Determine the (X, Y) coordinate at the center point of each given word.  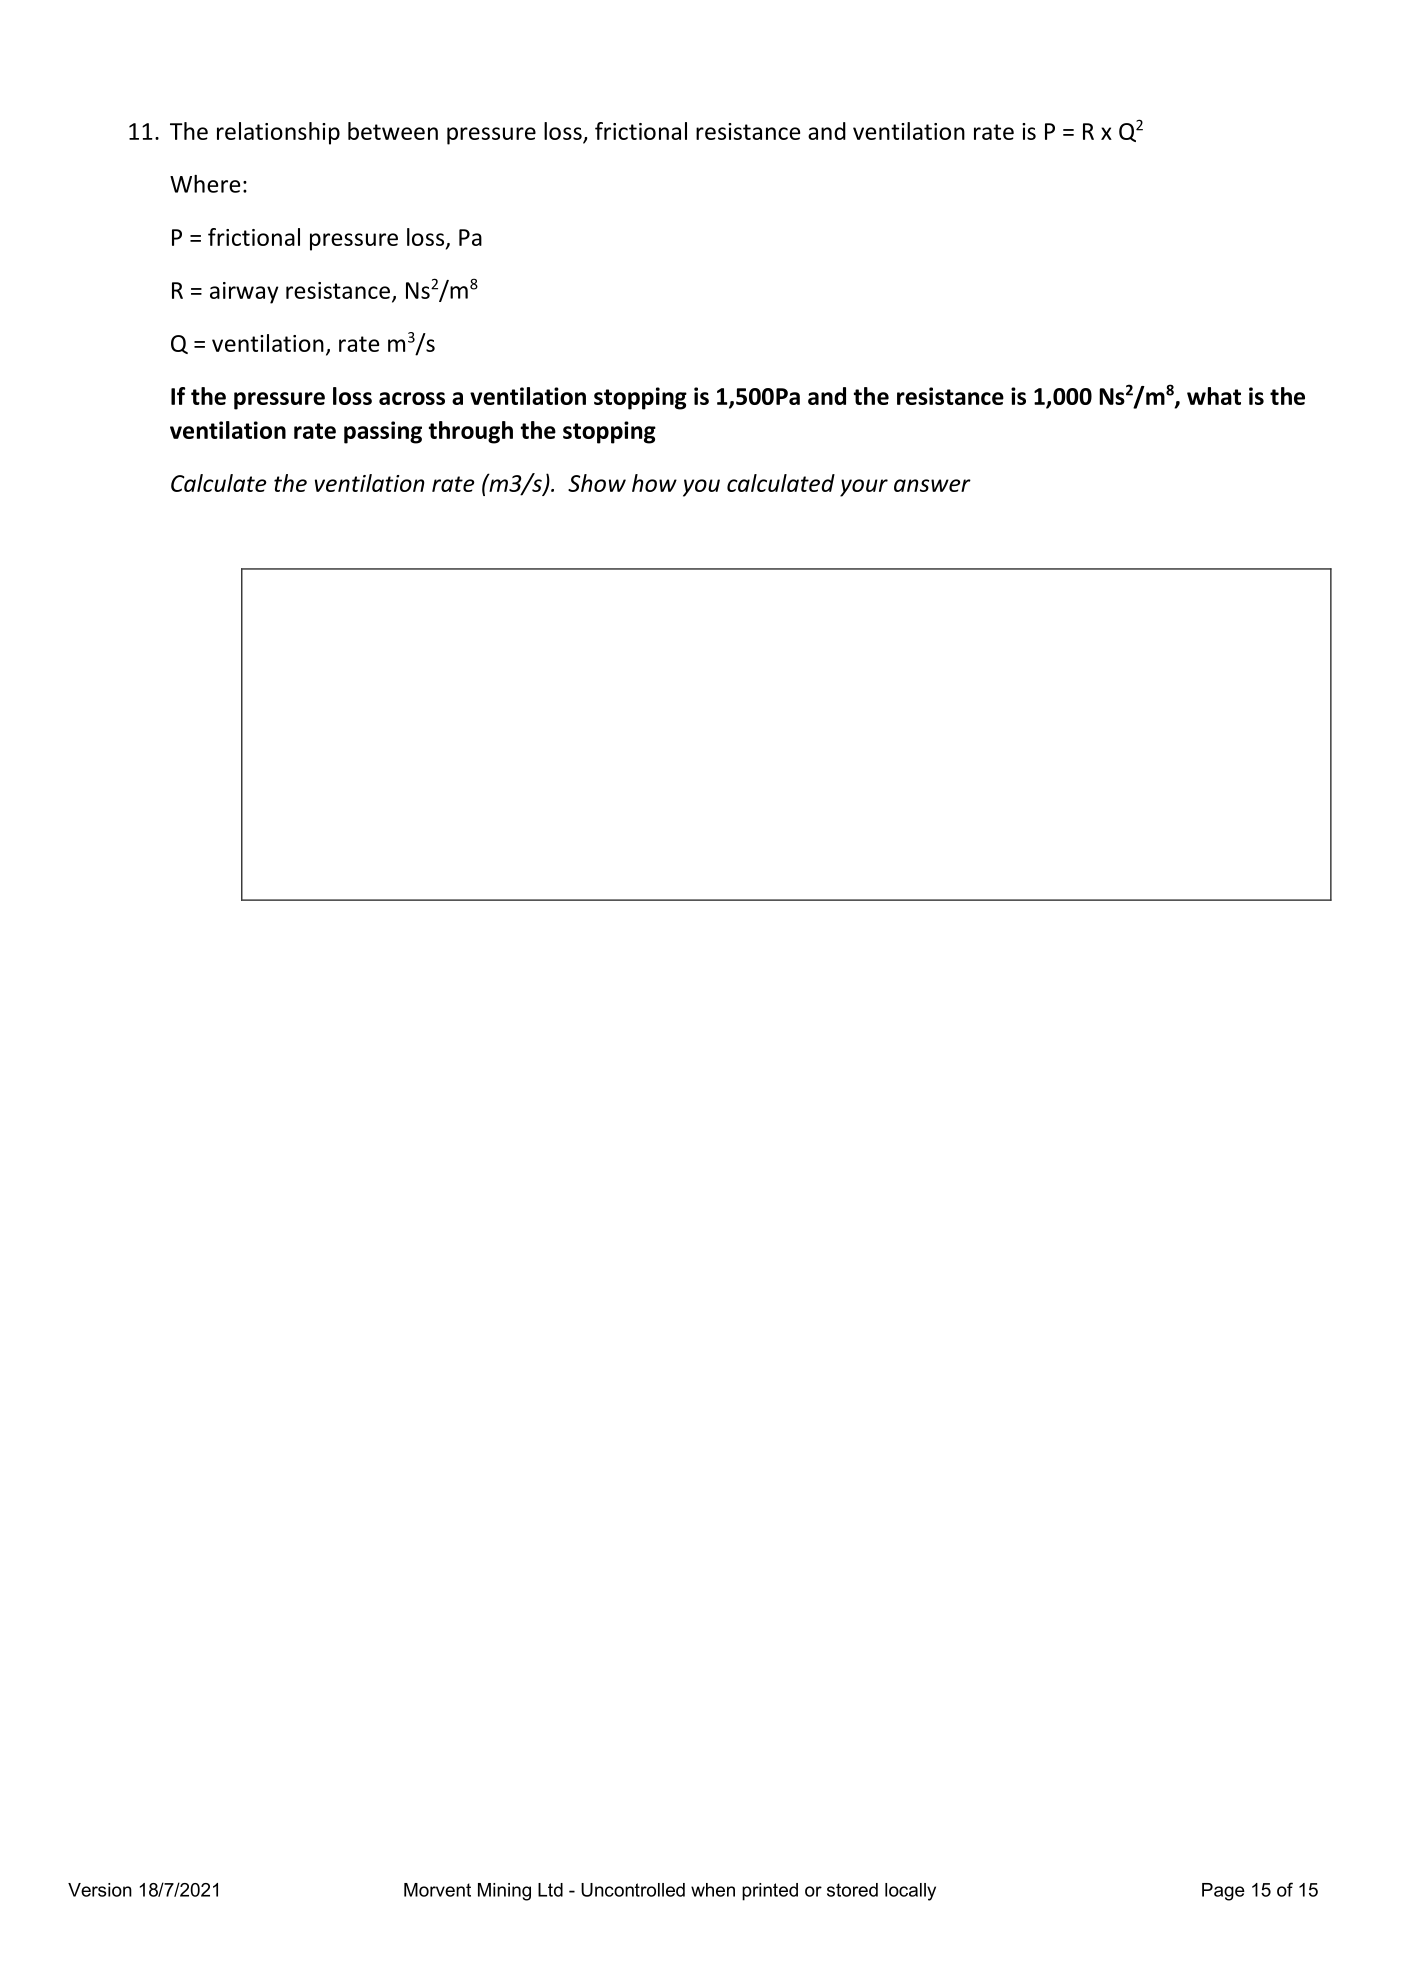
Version (100, 1890)
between (393, 131)
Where (205, 184)
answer (932, 485)
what (1214, 396)
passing (383, 432)
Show (597, 483)
